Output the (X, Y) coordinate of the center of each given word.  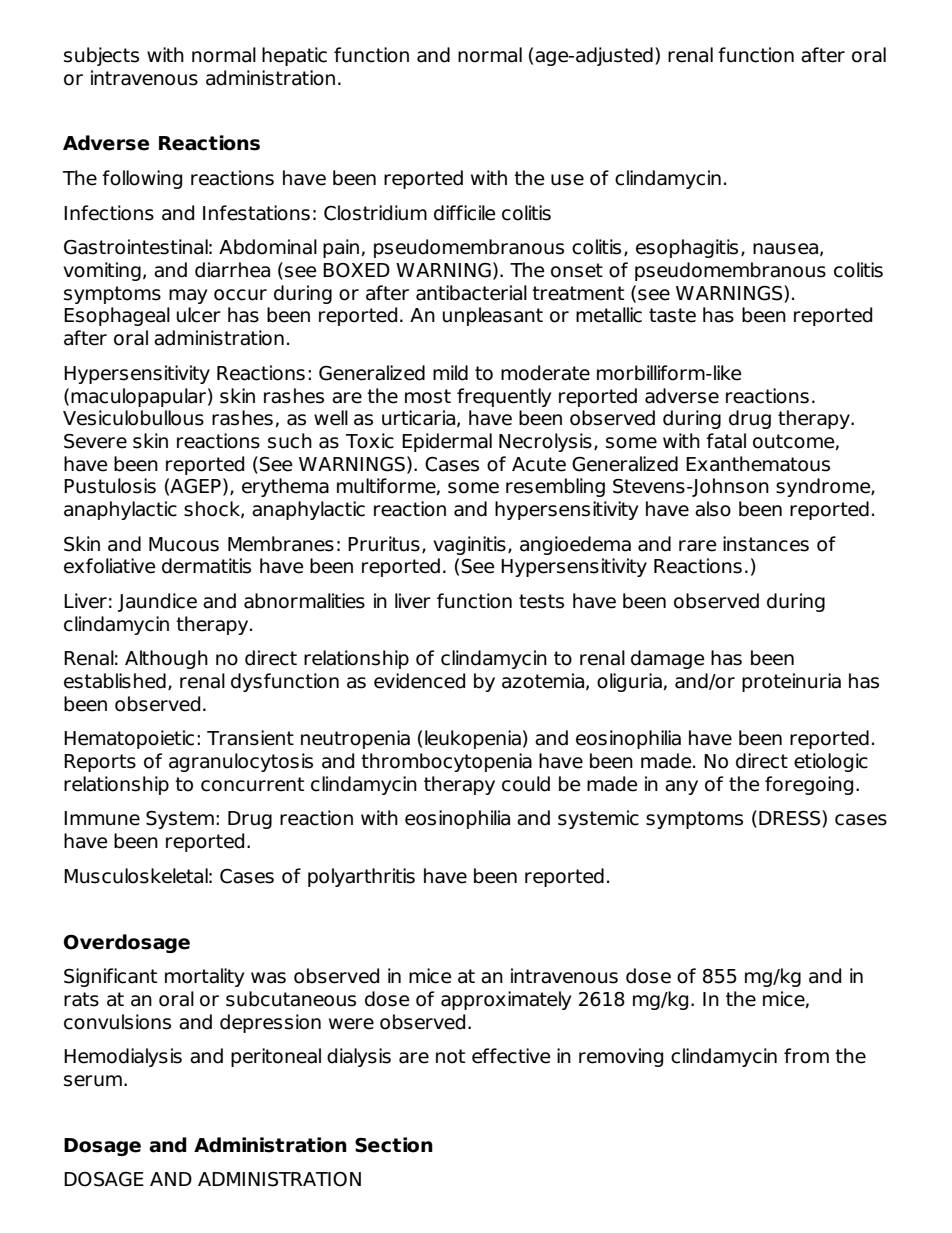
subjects (101, 56)
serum (93, 1081)
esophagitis (687, 248)
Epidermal (447, 442)
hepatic (294, 56)
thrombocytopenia (446, 762)
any (681, 787)
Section (394, 1145)
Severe (95, 441)
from (806, 1056)
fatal (726, 441)
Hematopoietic (129, 739)
